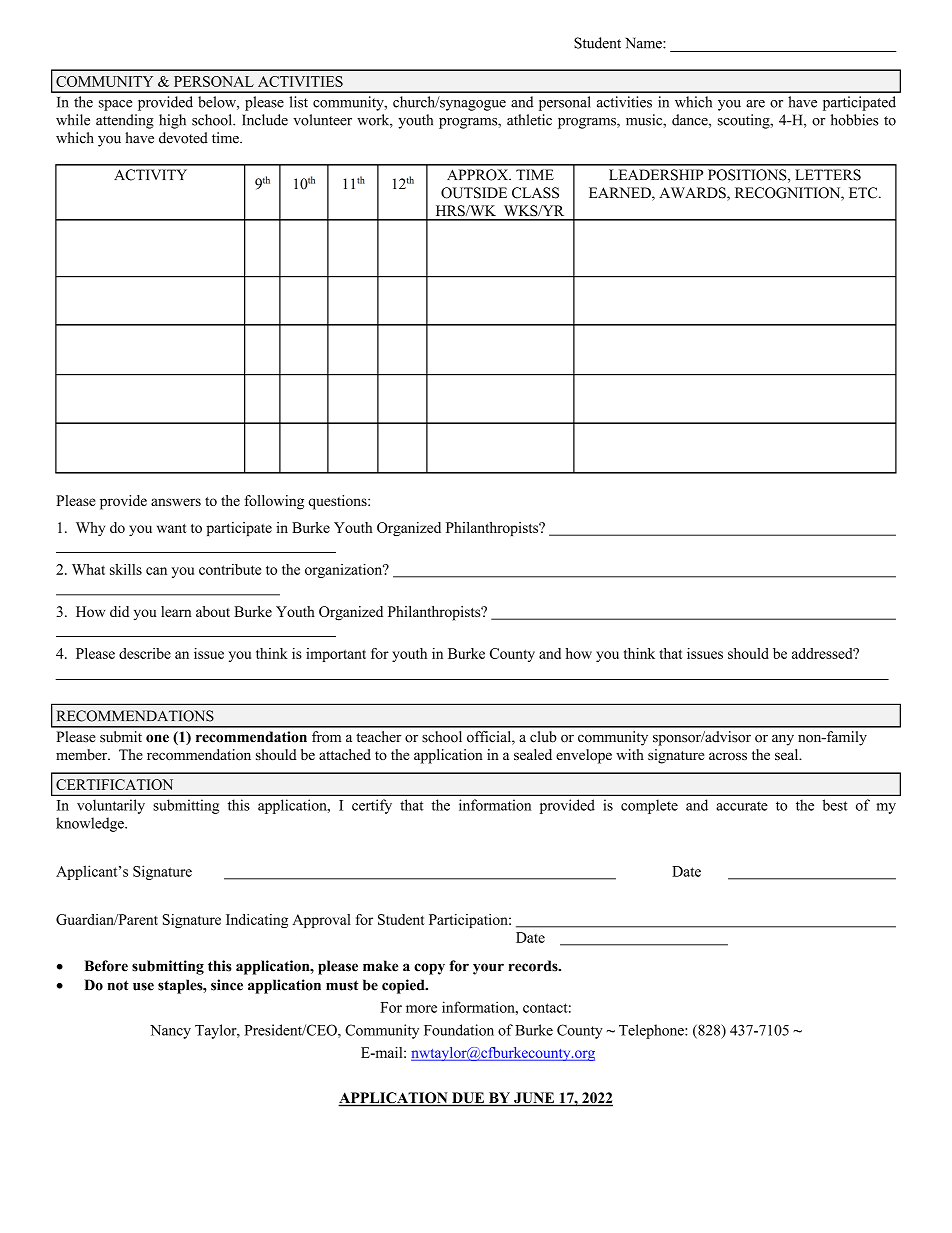  What do you see at coordinates (474, 193) in the page?
I see `OUTSIDE` at bounding box center [474, 193].
